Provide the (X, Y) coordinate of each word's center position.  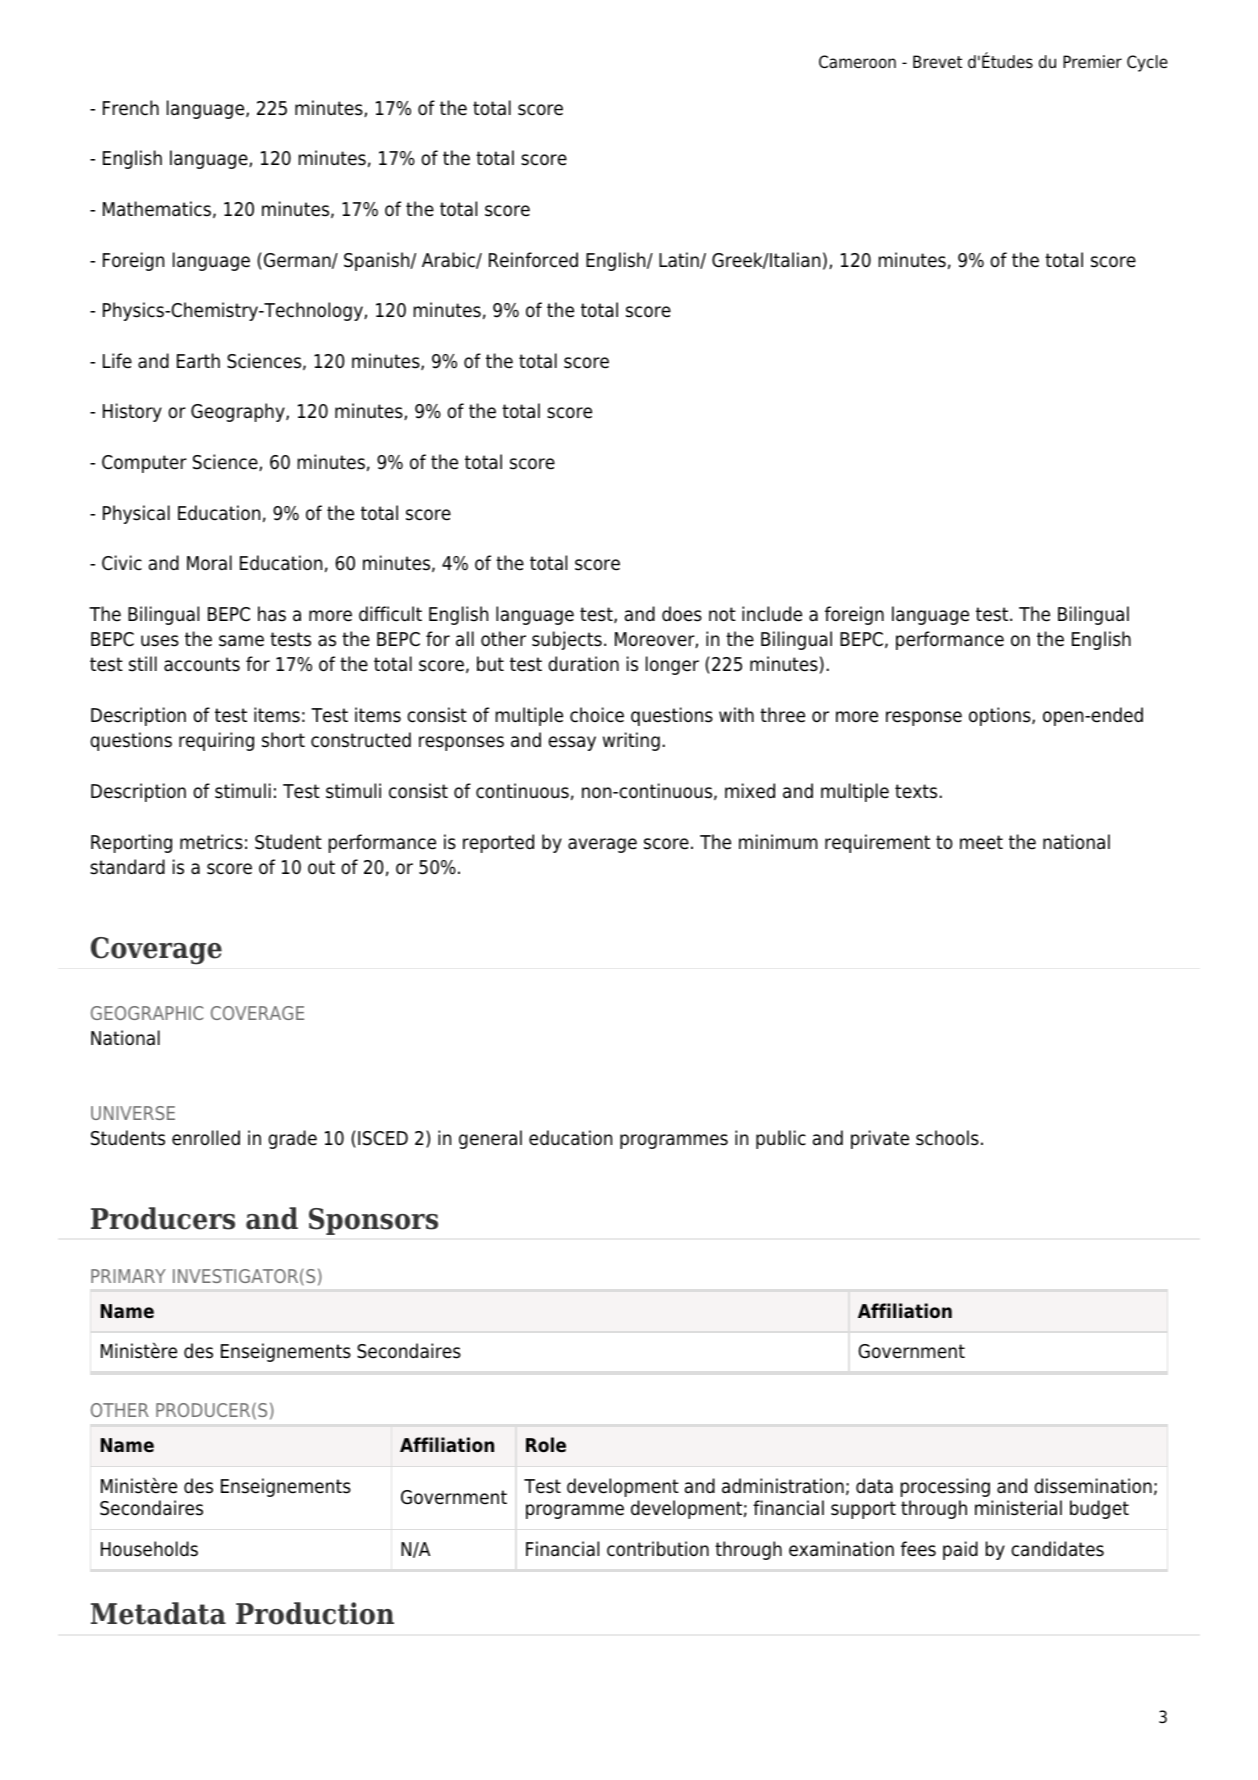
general (490, 1139)
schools (947, 1138)
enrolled (206, 1138)
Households (149, 1549)
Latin (680, 260)
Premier (1092, 62)
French (131, 108)
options (1001, 716)
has (272, 614)
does (682, 614)
